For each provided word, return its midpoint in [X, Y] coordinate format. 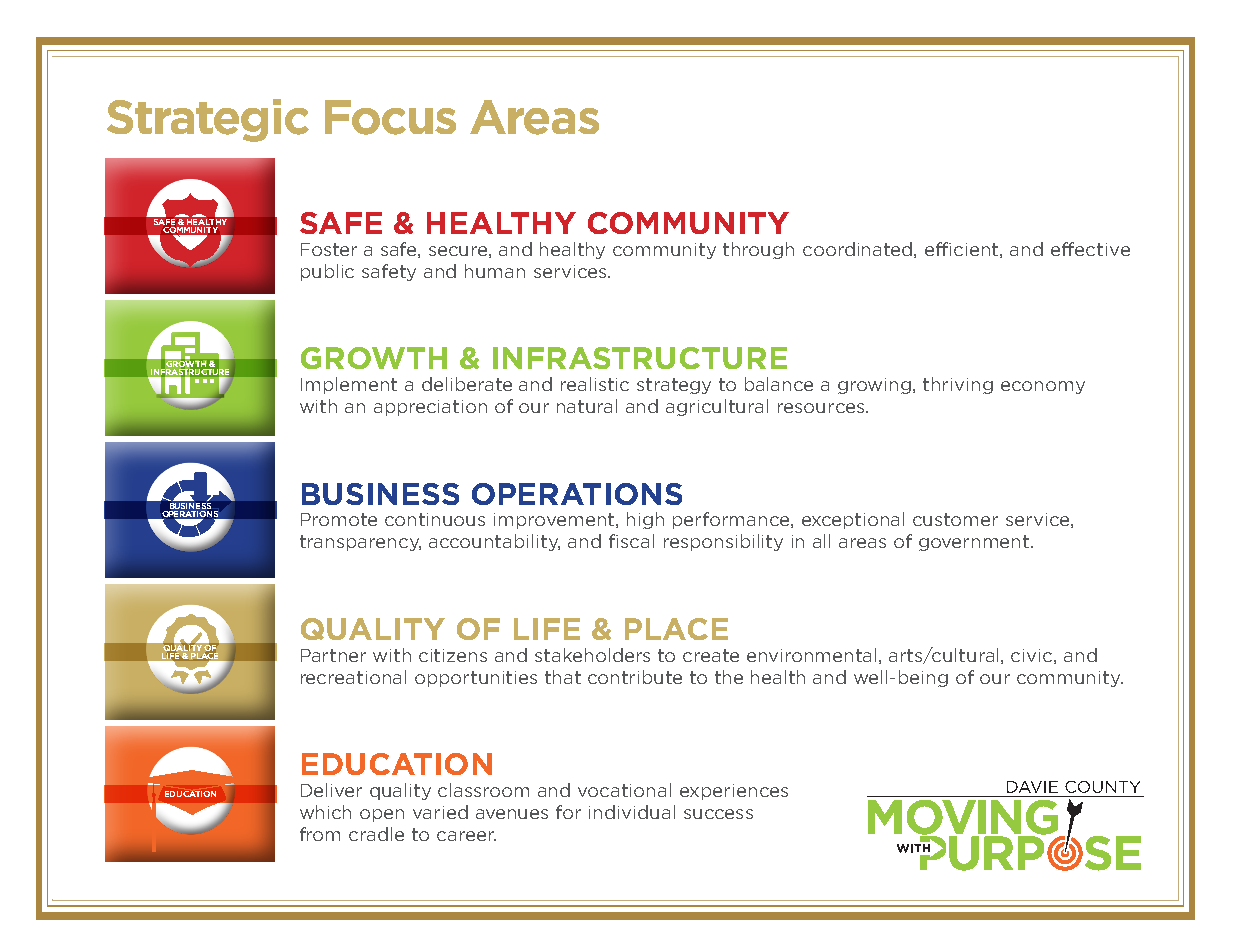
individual [632, 812]
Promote [339, 519]
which [325, 812]
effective [1090, 249]
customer [955, 519]
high [645, 520]
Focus [390, 117]
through [758, 250]
